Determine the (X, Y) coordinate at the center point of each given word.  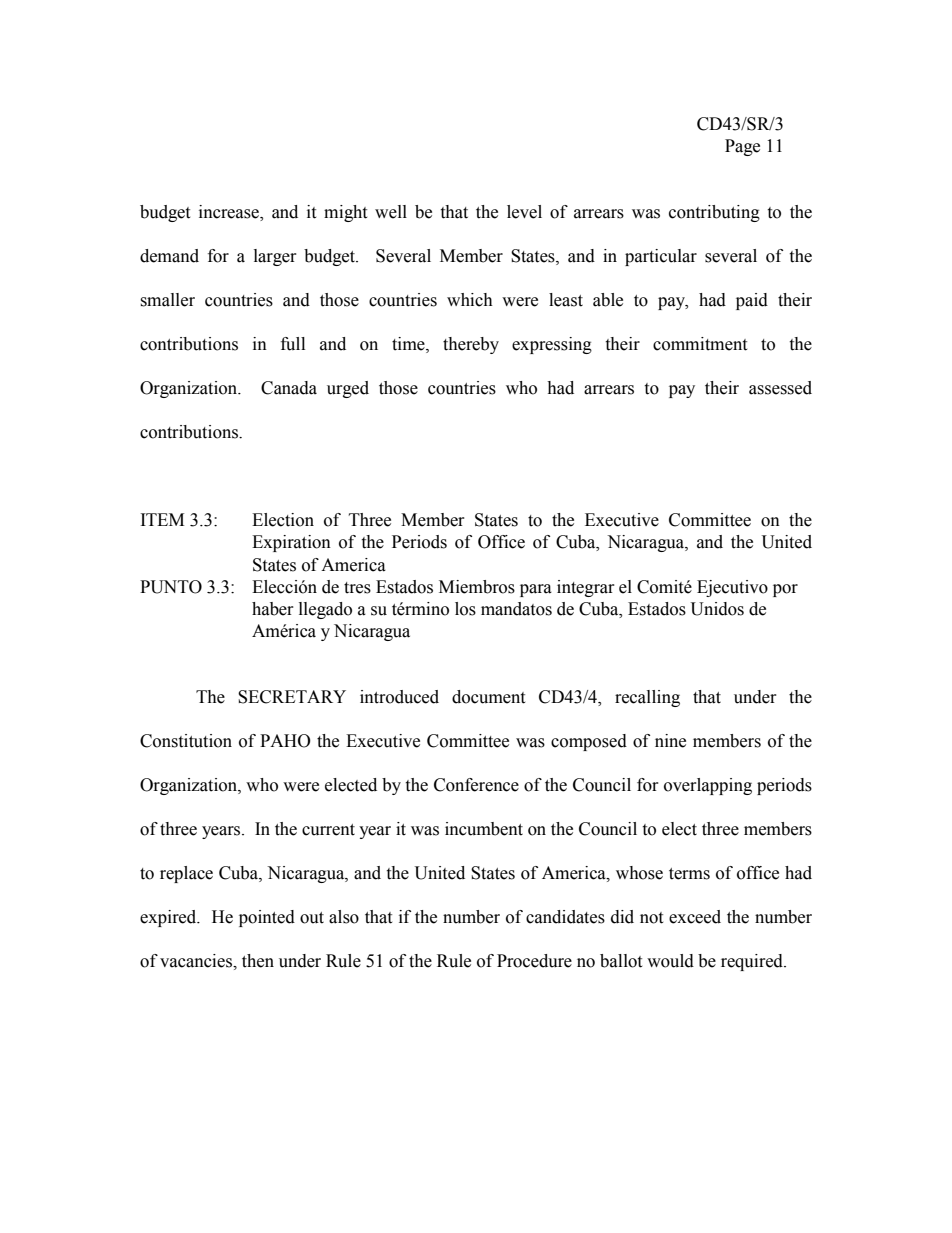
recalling (647, 698)
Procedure (534, 961)
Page (742, 147)
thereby (471, 345)
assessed (780, 388)
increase (230, 213)
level (524, 212)
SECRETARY (292, 697)
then (258, 961)
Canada (289, 388)
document (488, 697)
